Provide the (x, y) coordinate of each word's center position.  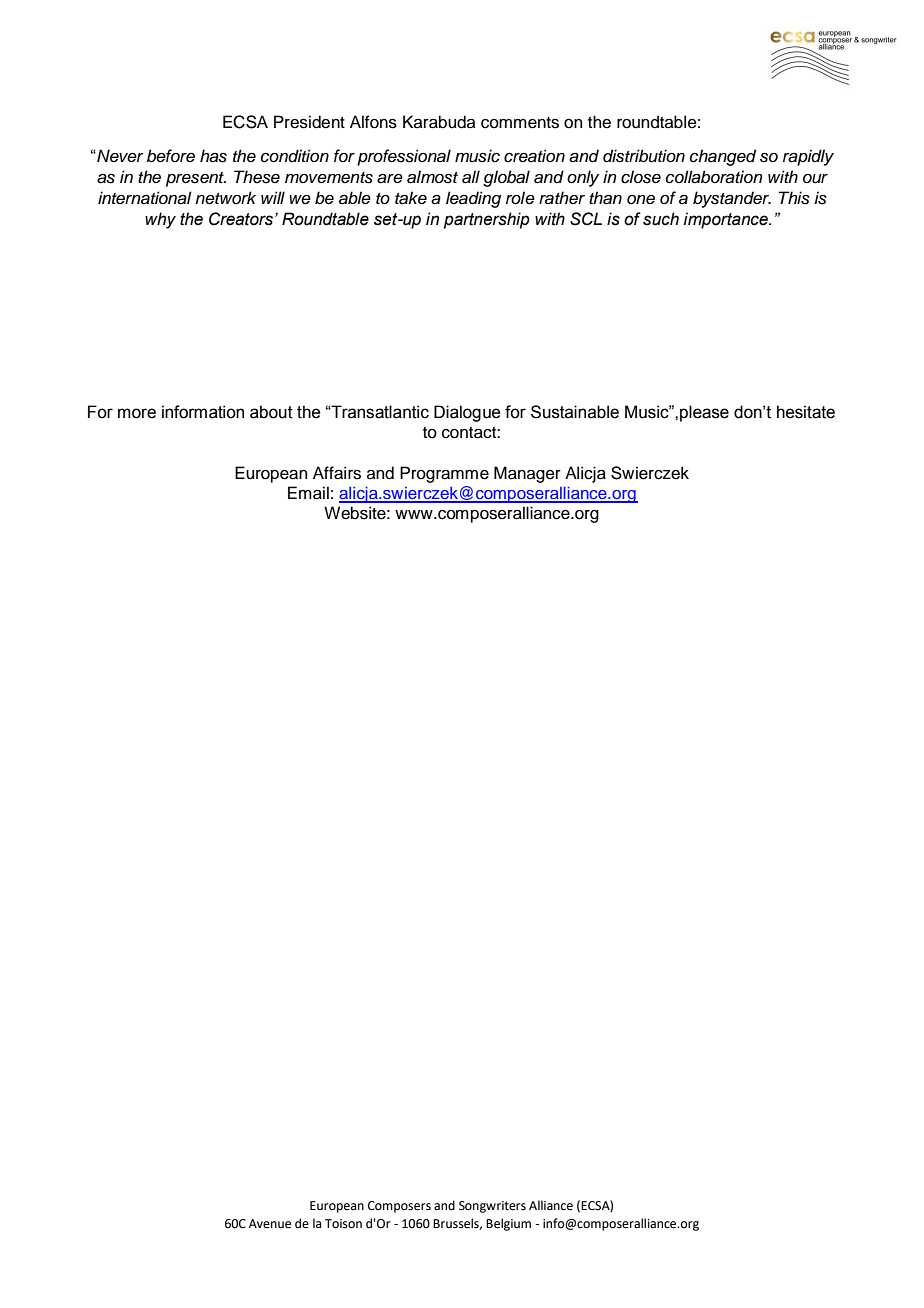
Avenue (270, 1224)
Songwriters (492, 1207)
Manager (527, 474)
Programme (444, 474)
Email (308, 493)
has (213, 156)
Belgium (508, 1224)
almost (432, 177)
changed (723, 157)
